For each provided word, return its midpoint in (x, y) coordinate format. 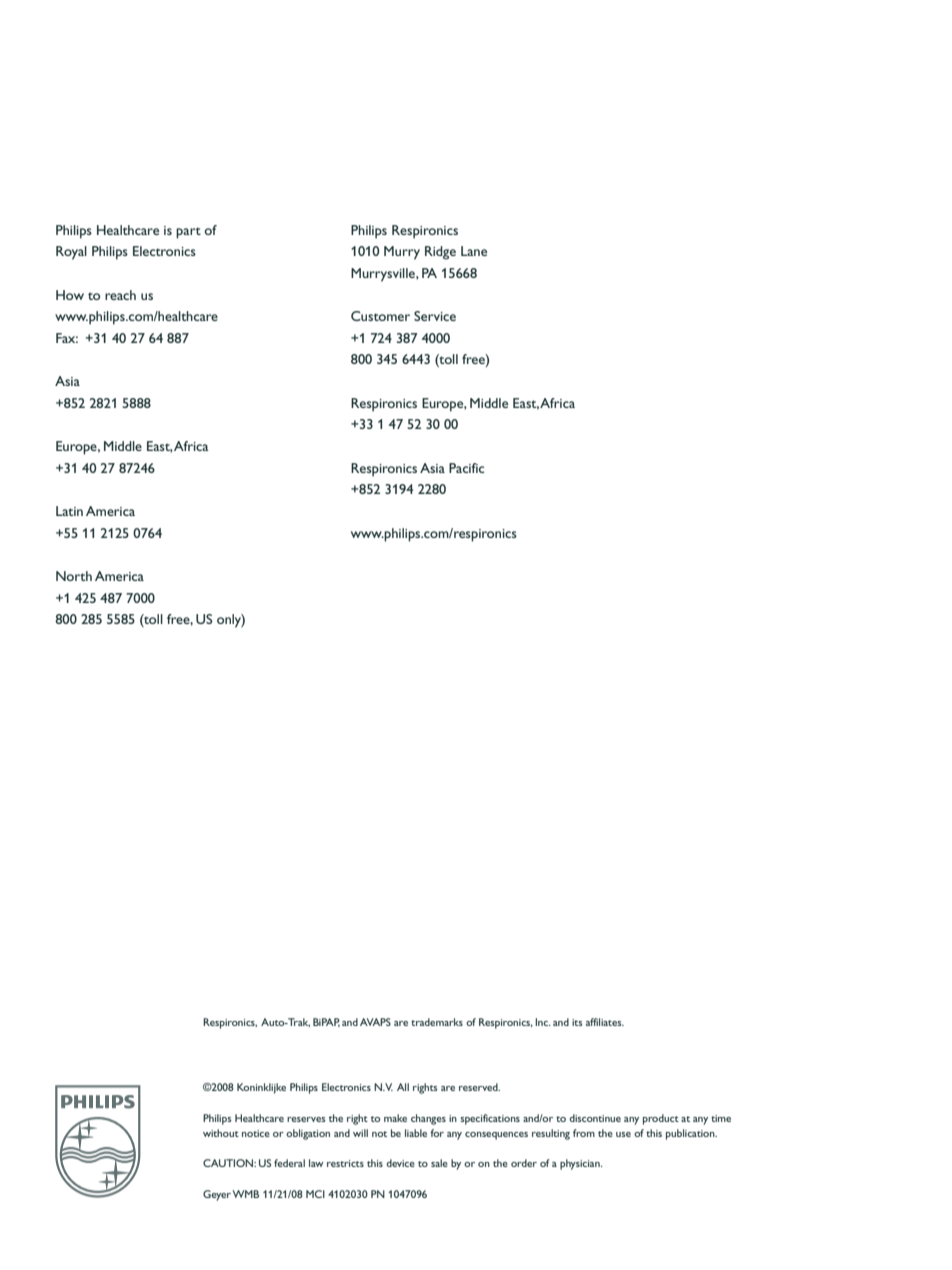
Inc (542, 1022)
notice (256, 1133)
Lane (474, 251)
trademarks (437, 1022)
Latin (69, 511)
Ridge (440, 253)
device (400, 1163)
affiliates (605, 1022)
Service (435, 316)
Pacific (466, 468)
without (221, 1133)
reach (120, 295)
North (74, 576)
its (577, 1022)
